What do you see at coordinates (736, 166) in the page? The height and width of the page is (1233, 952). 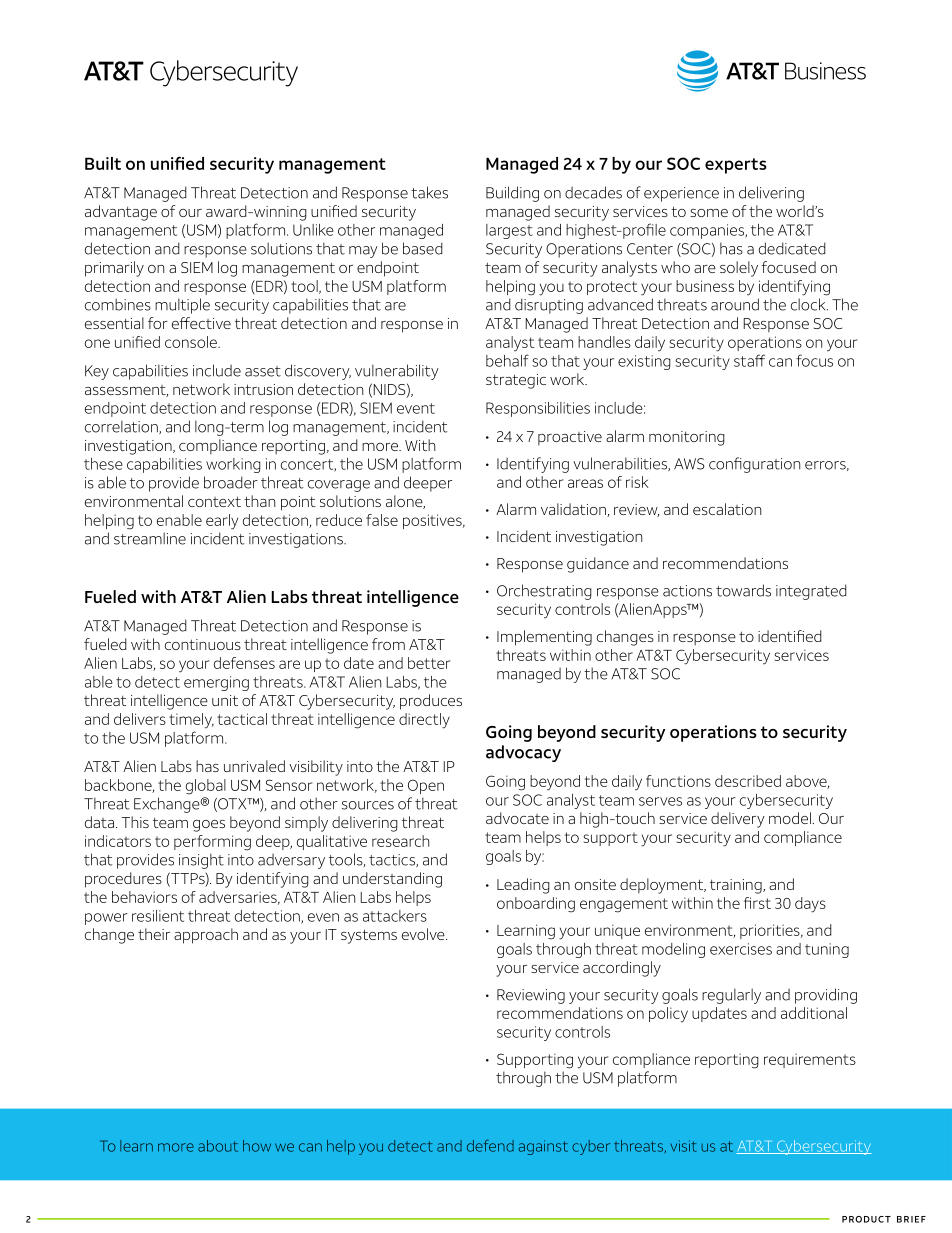 I see `experts` at bounding box center [736, 166].
